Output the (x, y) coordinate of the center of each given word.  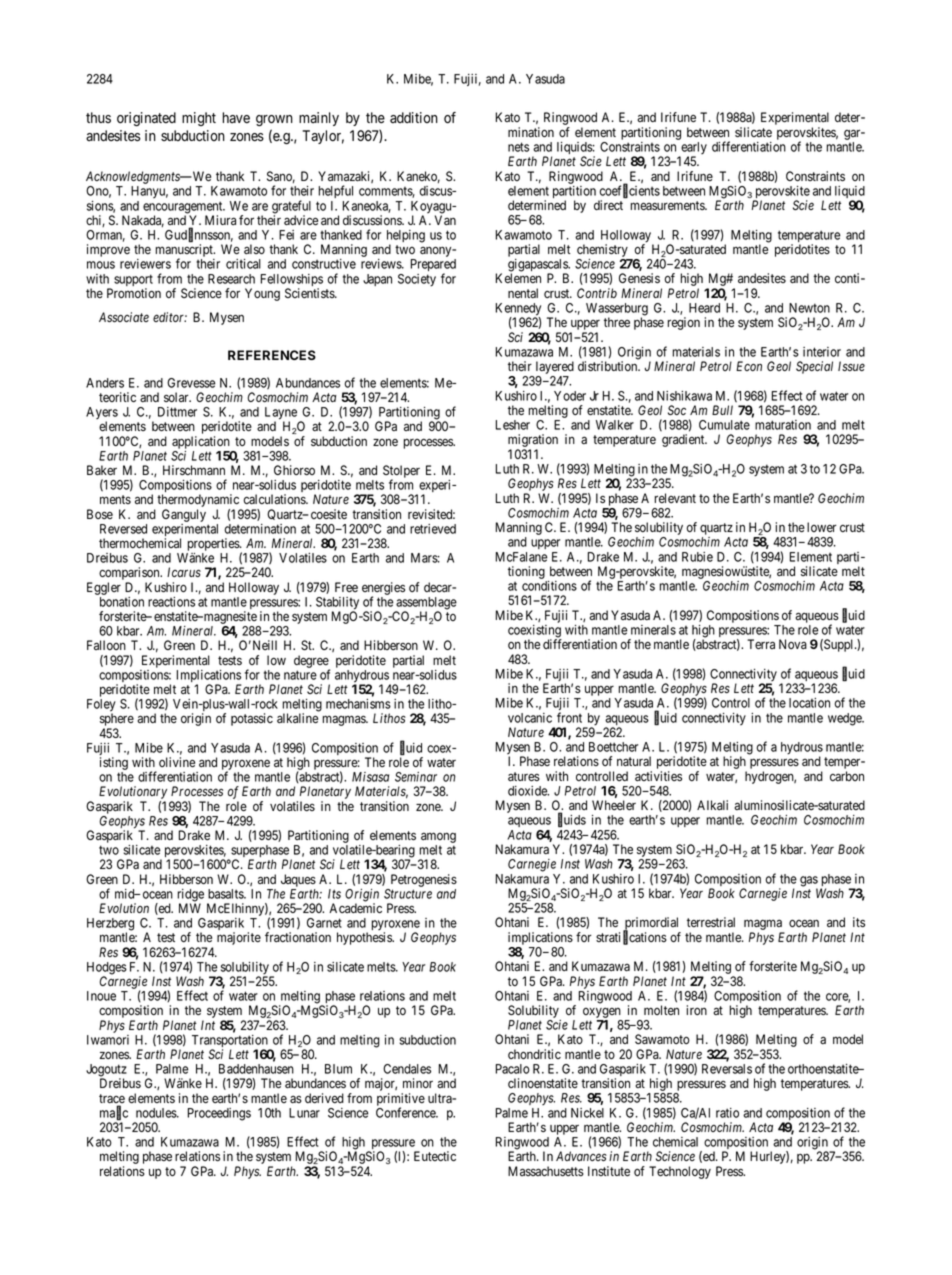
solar (177, 397)
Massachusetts (546, 1171)
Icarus (184, 572)
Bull (722, 410)
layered (553, 369)
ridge (190, 896)
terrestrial (711, 922)
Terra (761, 644)
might (199, 119)
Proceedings (219, 1114)
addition (414, 117)
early (693, 149)
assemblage (426, 604)
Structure (408, 894)
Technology (680, 1172)
